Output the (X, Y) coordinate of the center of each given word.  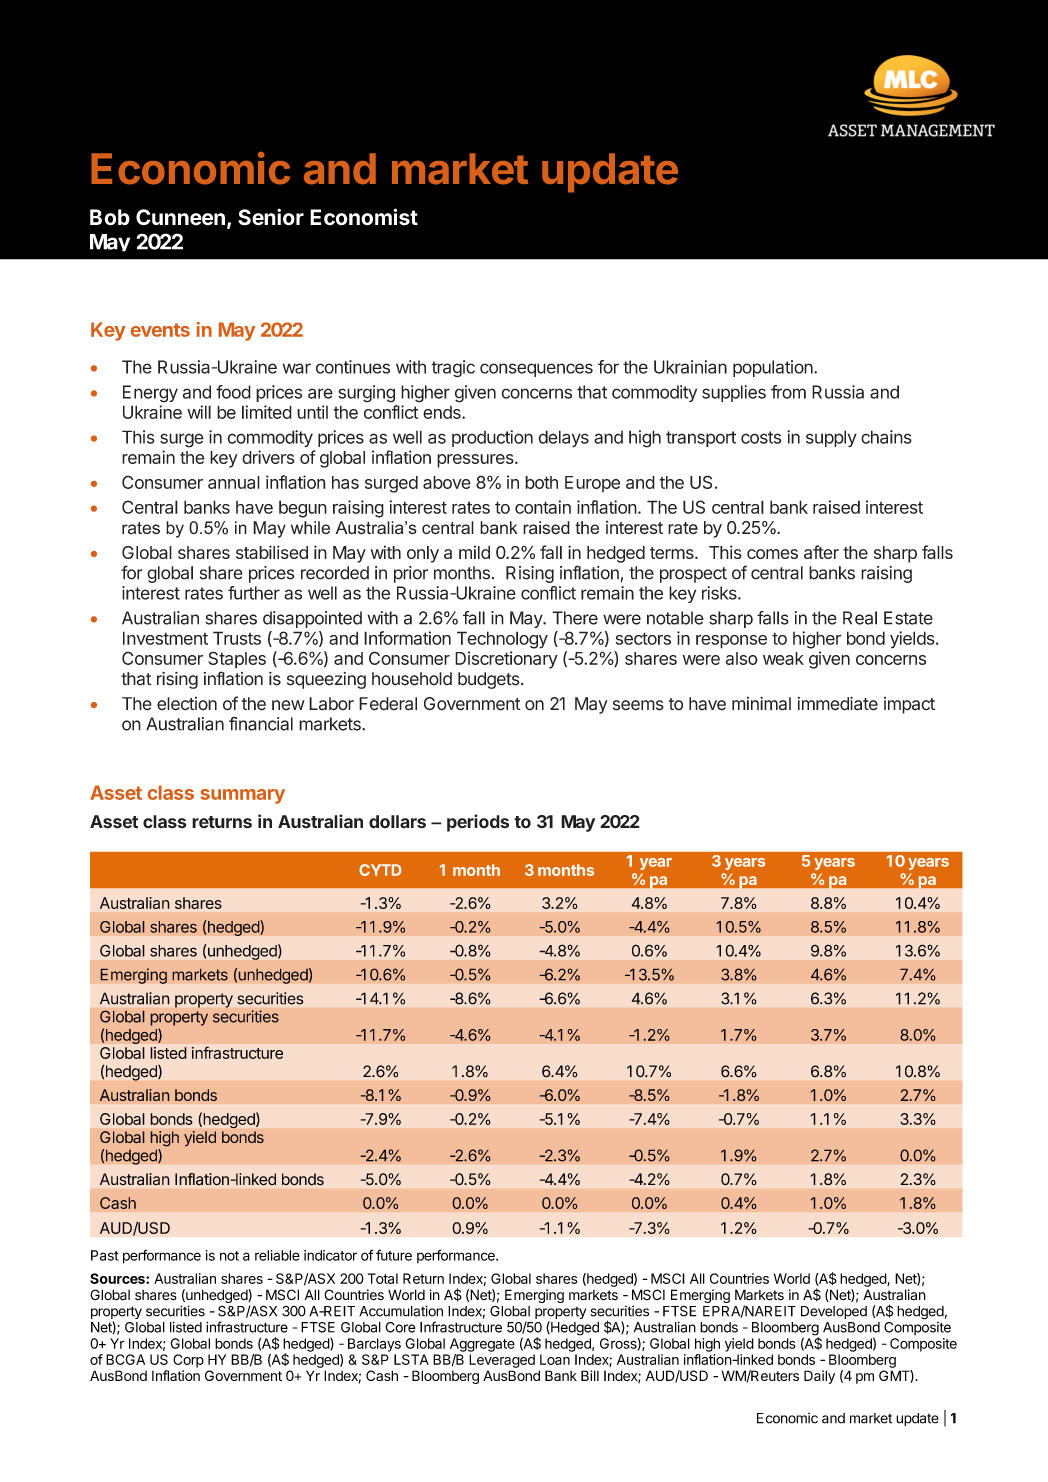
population (774, 368)
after (821, 552)
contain (543, 507)
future (394, 1255)
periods (478, 823)
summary (242, 796)
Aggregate (482, 1345)
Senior (271, 217)
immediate (838, 703)
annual (234, 482)
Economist (364, 217)
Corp (188, 1361)
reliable (277, 1255)
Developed (834, 1312)
